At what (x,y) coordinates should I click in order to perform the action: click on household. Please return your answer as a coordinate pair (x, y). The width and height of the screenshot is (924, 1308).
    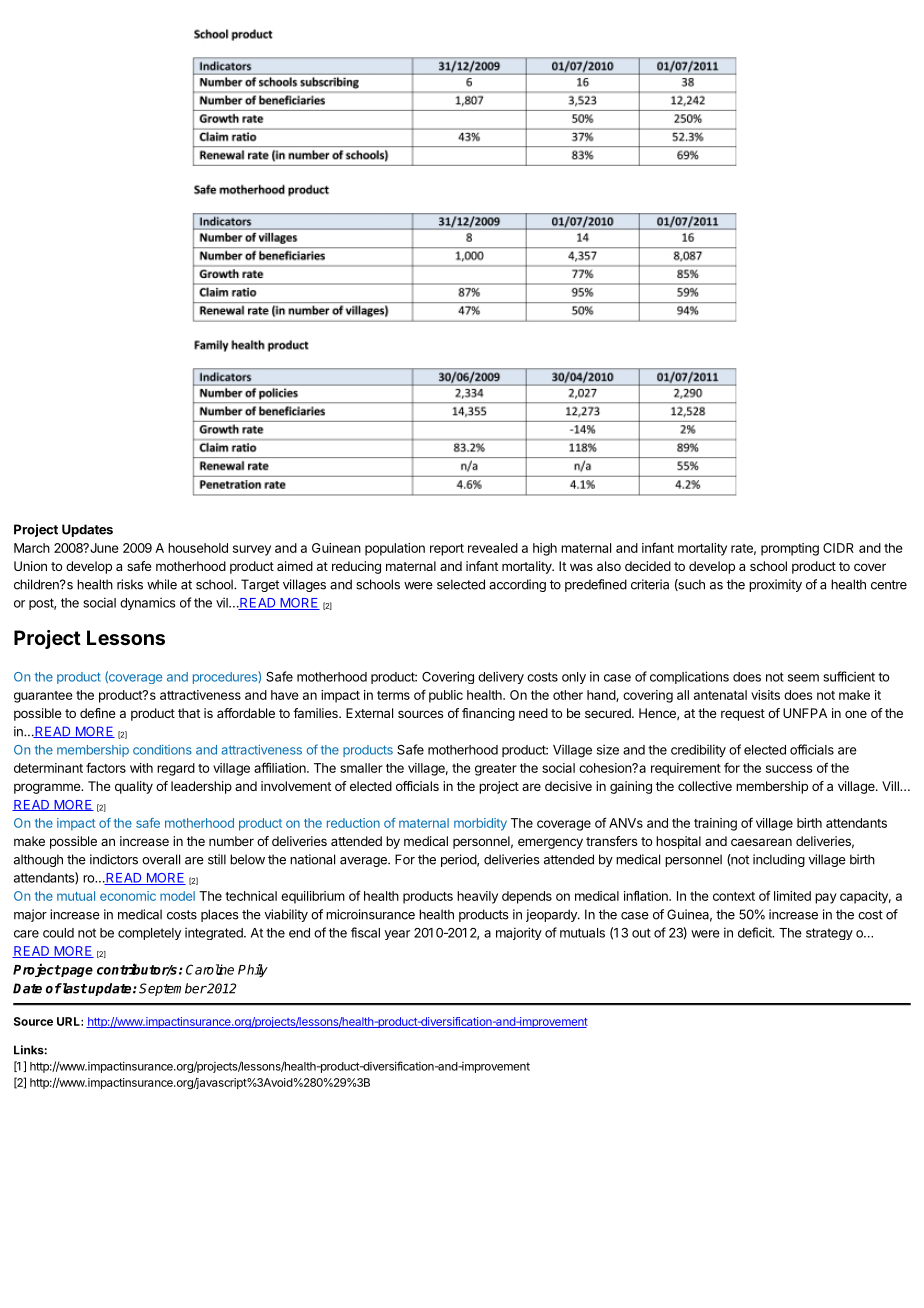
    Looking at the image, I should click on (198, 548).
